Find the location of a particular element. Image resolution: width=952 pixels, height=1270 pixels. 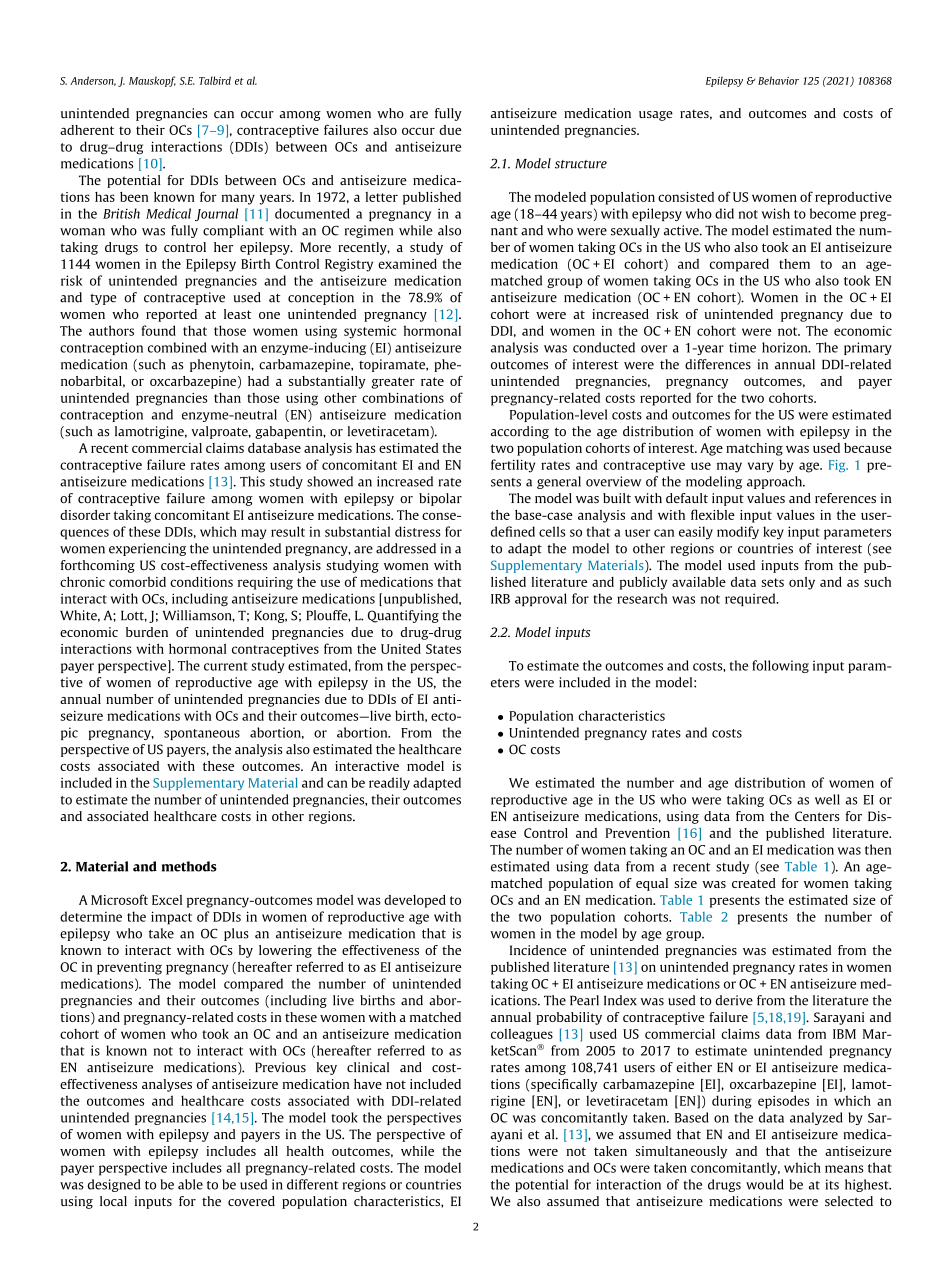

designed is located at coordinates (114, 1185).
